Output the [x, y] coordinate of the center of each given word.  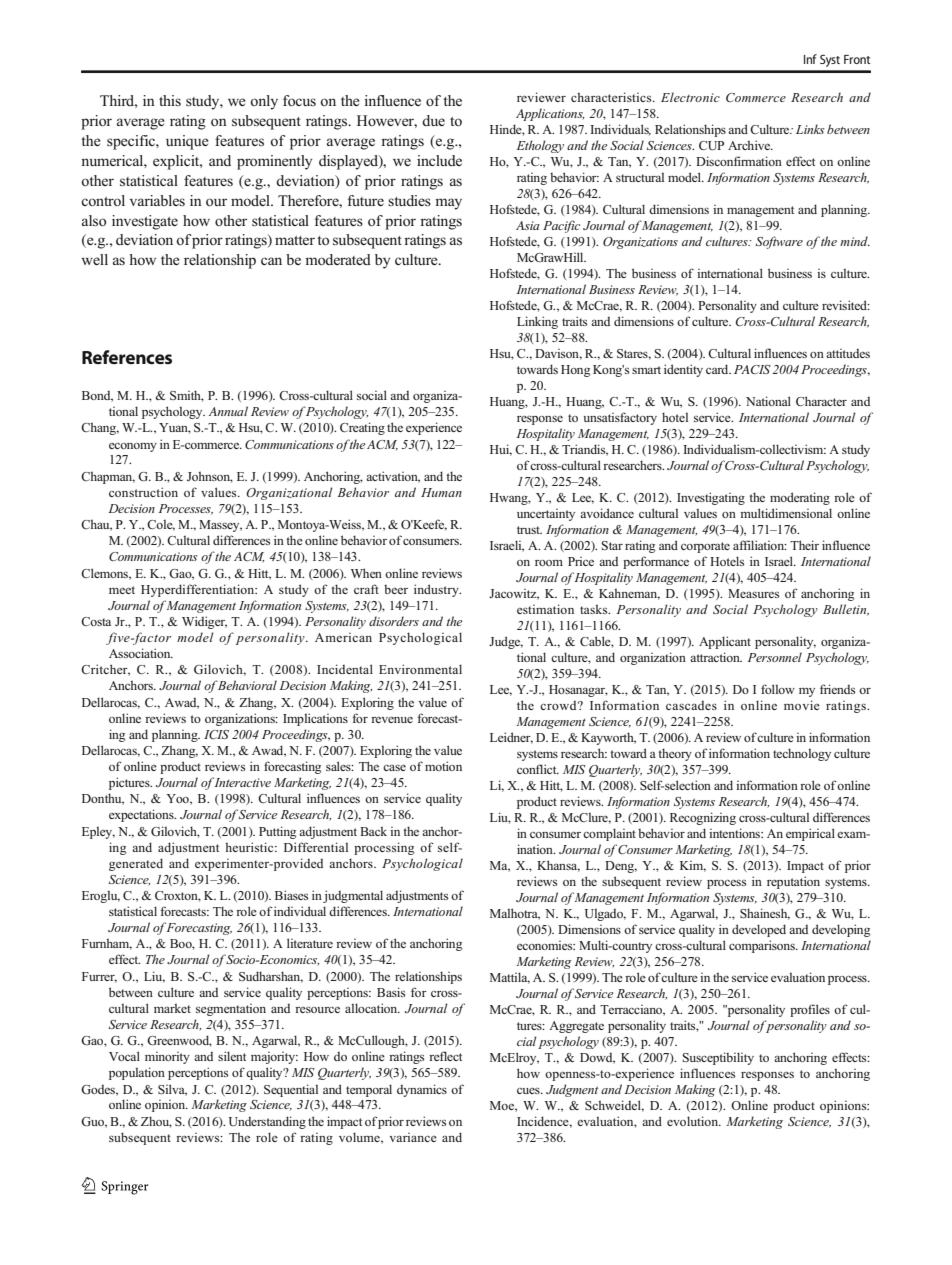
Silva [172, 1090]
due [433, 120]
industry [437, 590]
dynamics [422, 1090]
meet [122, 590]
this [170, 100]
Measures [753, 593]
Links [810, 129]
